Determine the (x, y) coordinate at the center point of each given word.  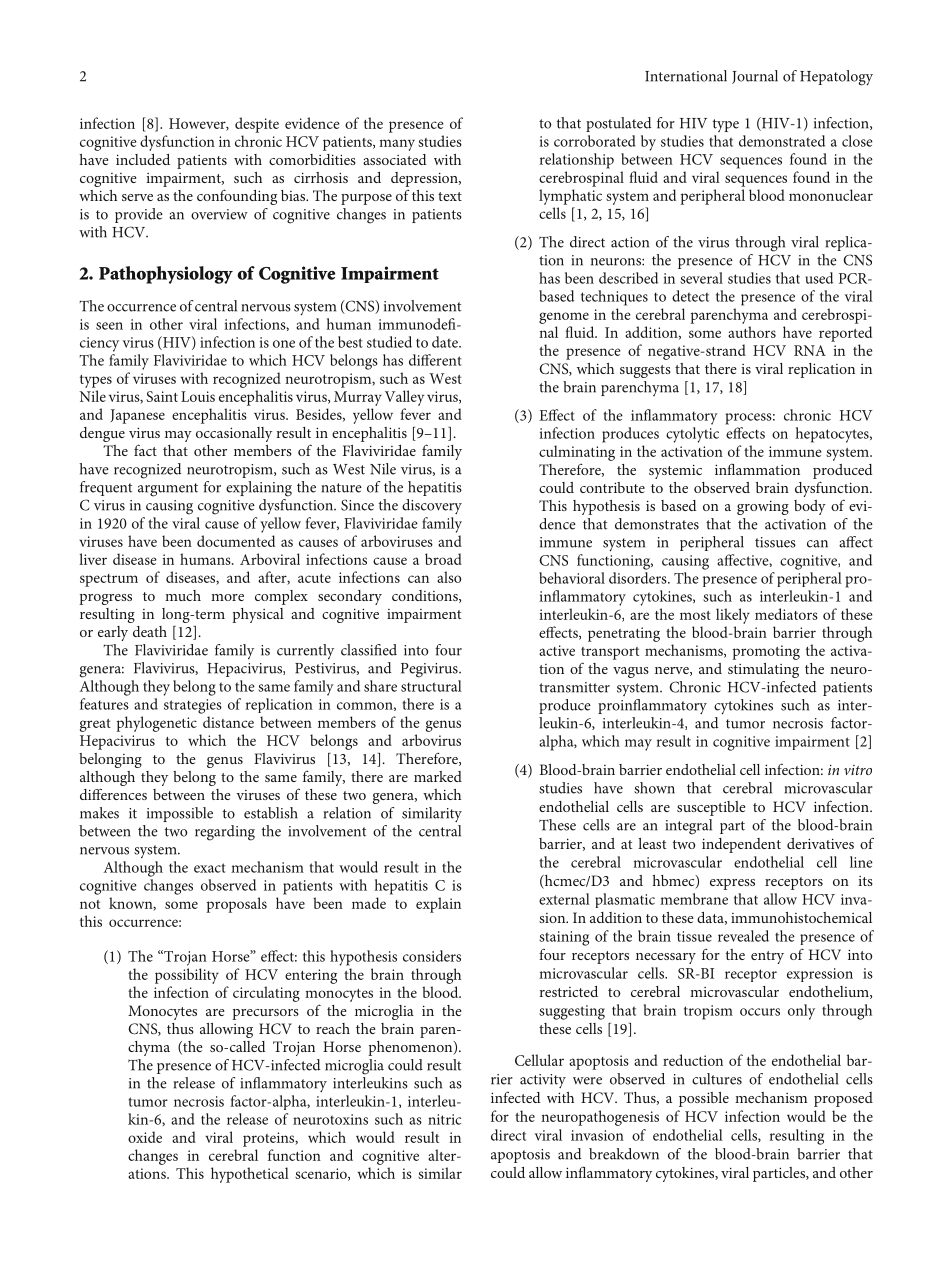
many (397, 145)
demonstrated (782, 141)
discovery (432, 506)
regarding (225, 833)
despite (257, 125)
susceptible (711, 808)
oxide (145, 1137)
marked (438, 776)
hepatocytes (833, 435)
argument (168, 490)
